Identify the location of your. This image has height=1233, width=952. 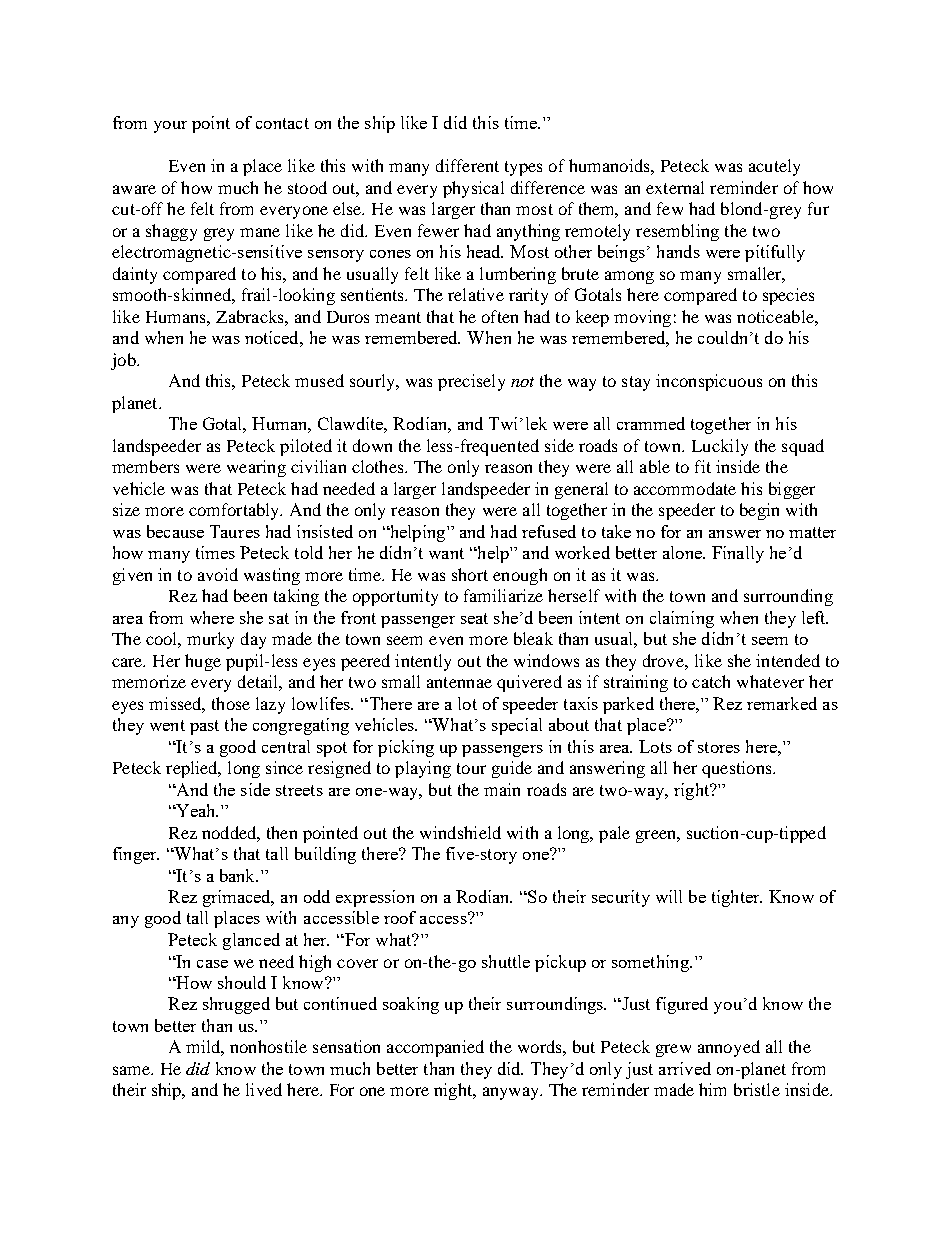
(170, 127).
